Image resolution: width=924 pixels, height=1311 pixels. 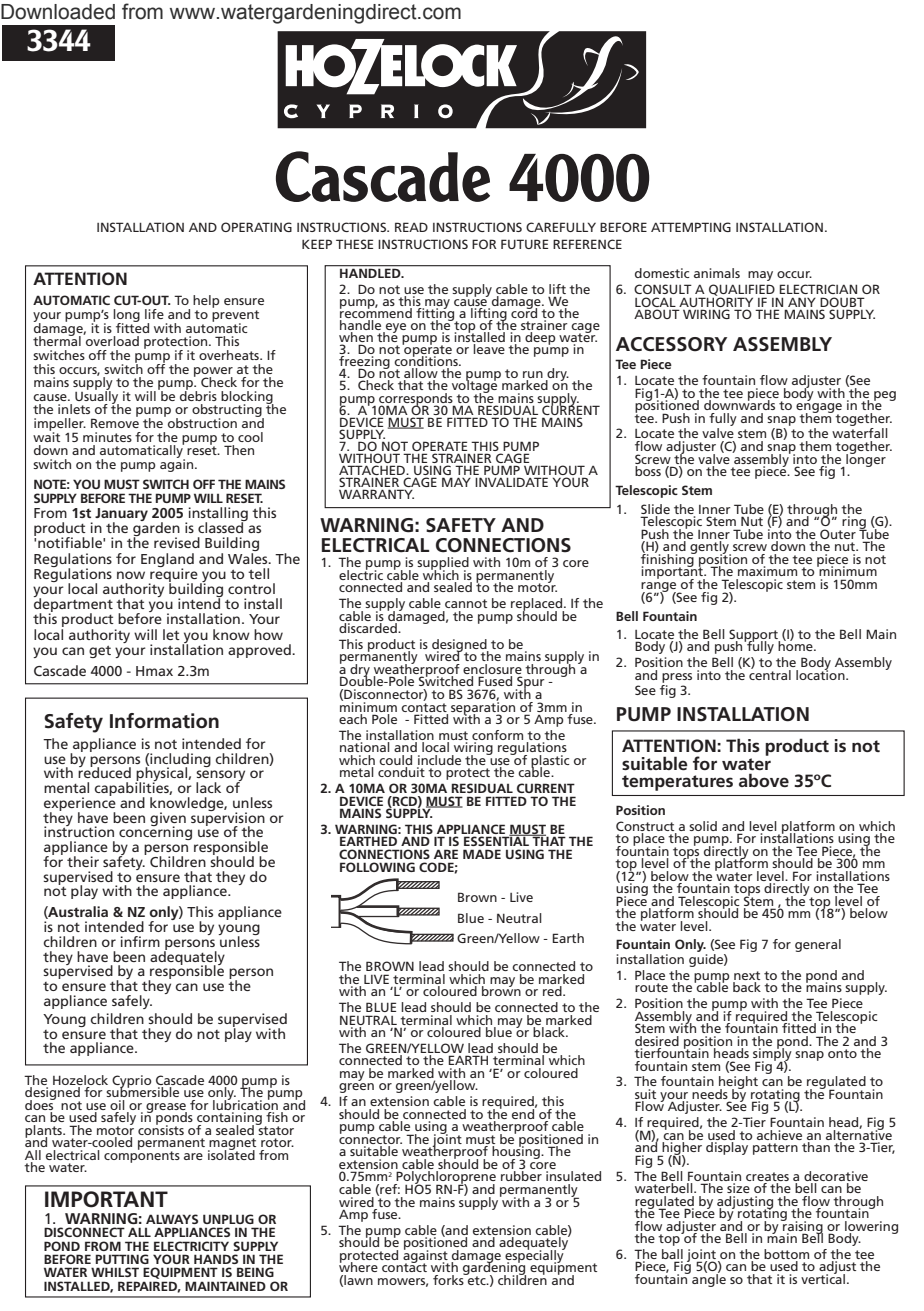 What do you see at coordinates (786, 1255) in the screenshot?
I see `bottom` at bounding box center [786, 1255].
